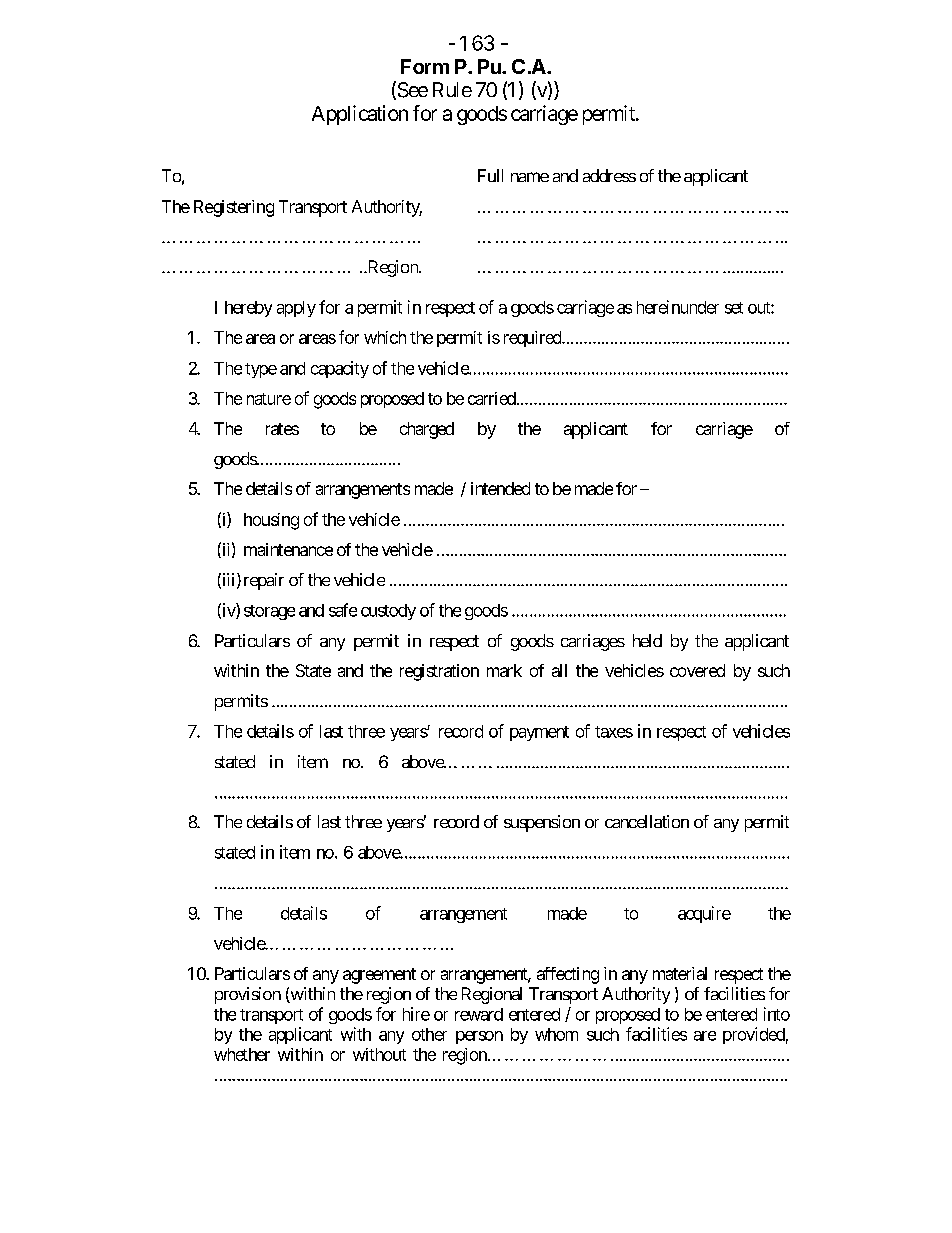 This screenshot has width=952, height=1233. What do you see at coordinates (734, 308) in the screenshot?
I see `set` at bounding box center [734, 308].
